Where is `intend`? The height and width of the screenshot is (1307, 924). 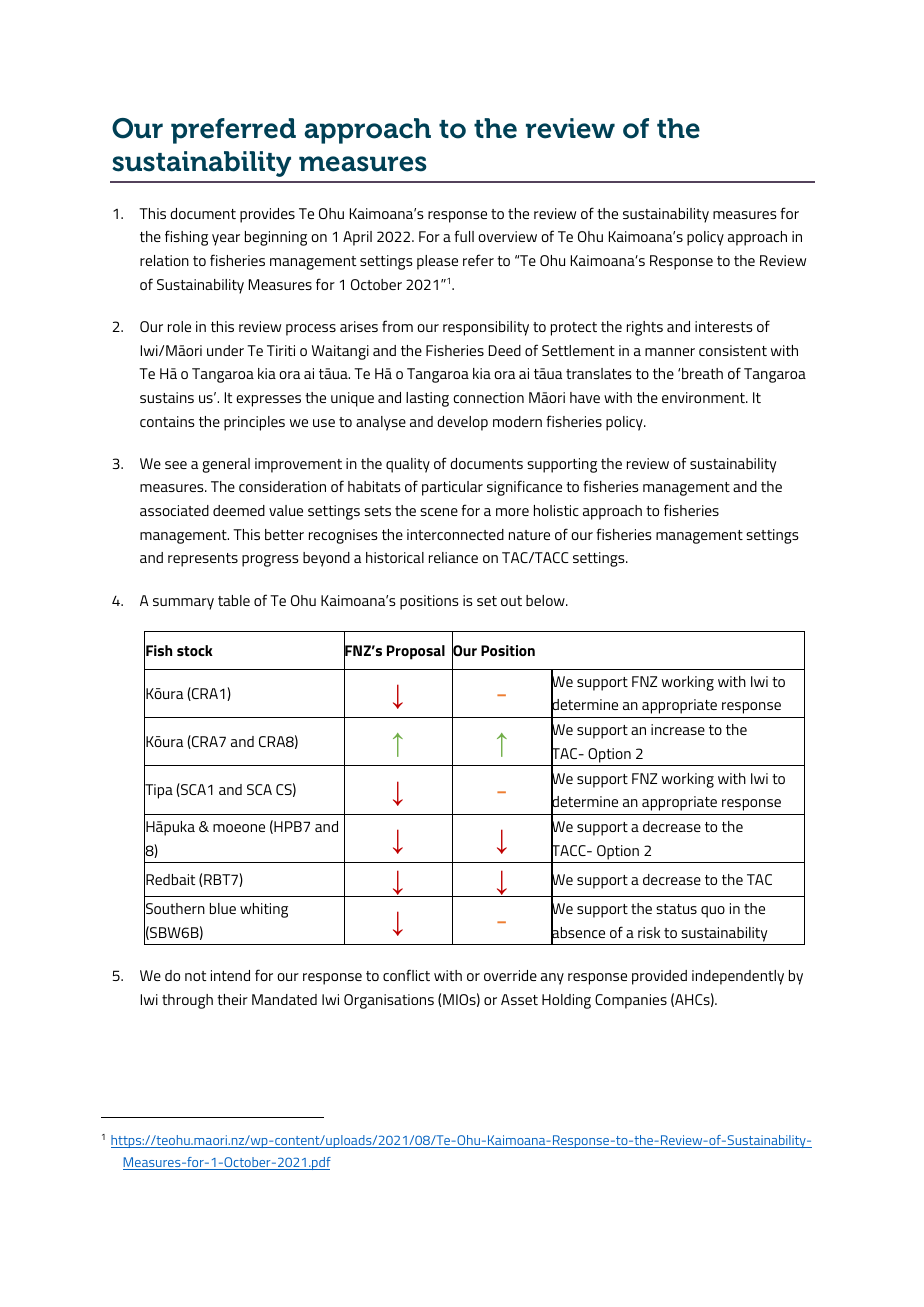 intend is located at coordinates (230, 975).
